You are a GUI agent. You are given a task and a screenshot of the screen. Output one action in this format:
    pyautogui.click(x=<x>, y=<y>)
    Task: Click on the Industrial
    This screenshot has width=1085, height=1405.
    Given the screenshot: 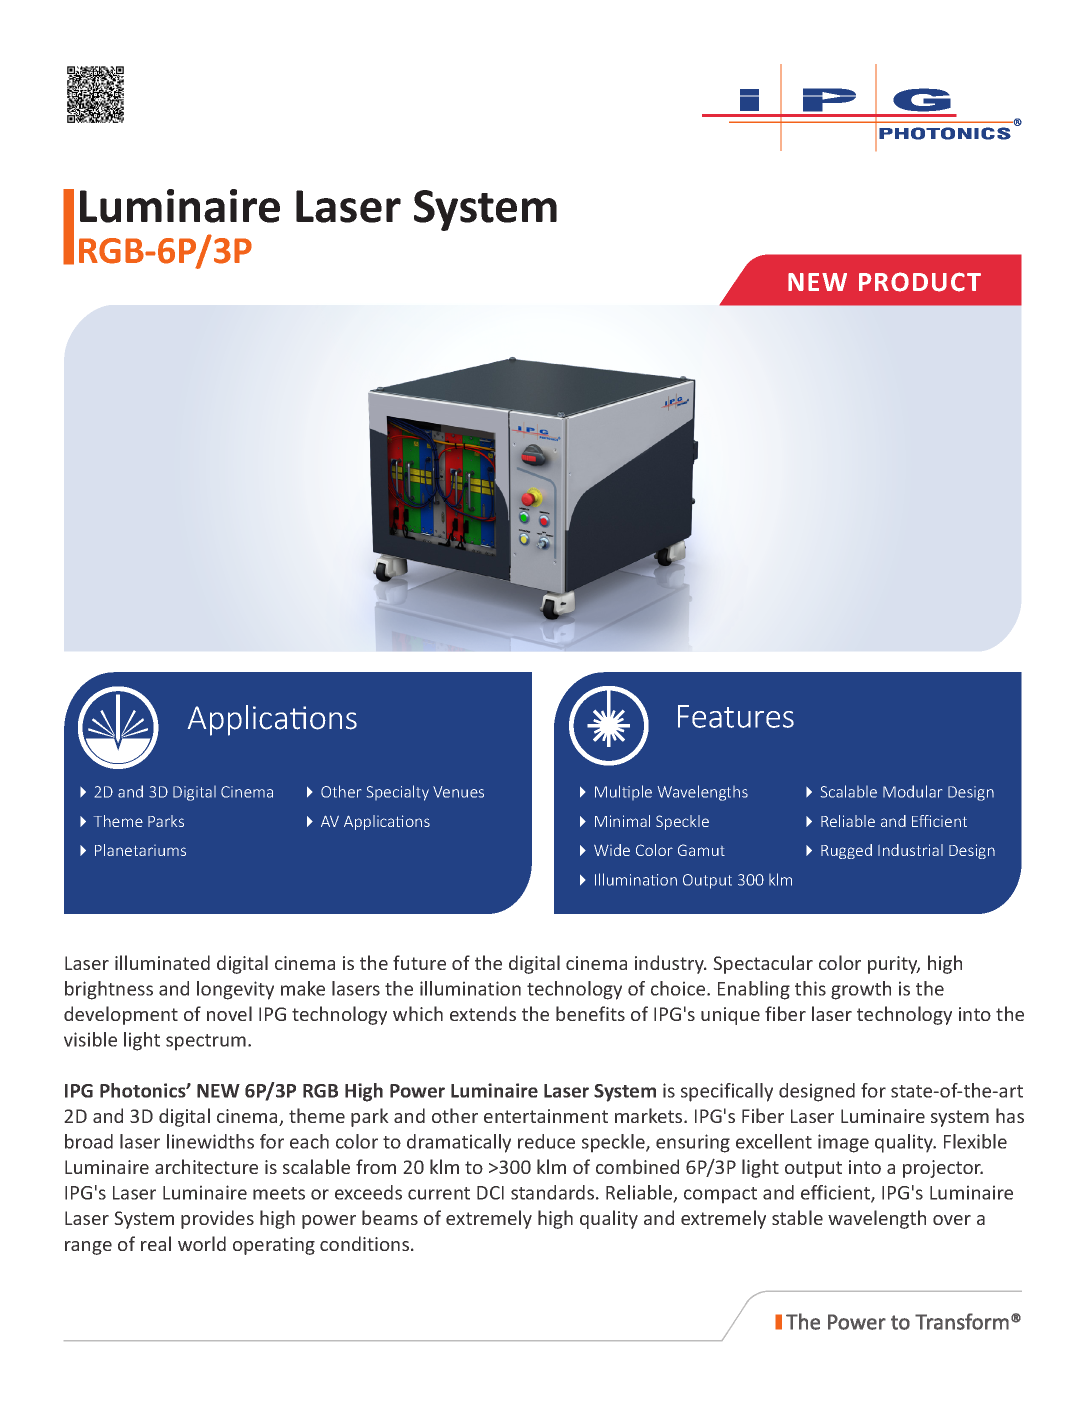 What is the action you would take?
    pyautogui.click(x=910, y=850)
